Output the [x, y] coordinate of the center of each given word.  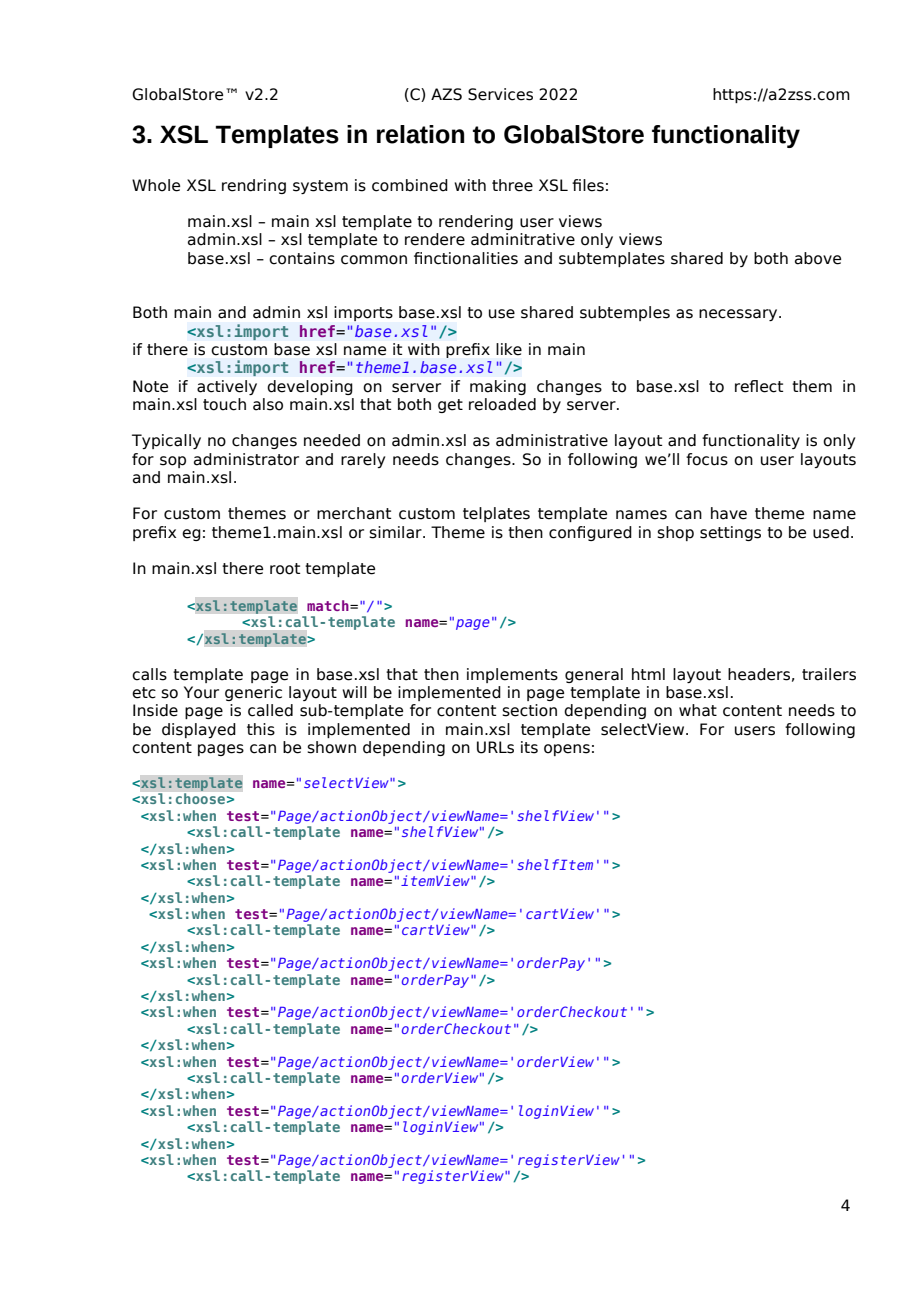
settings [730, 533]
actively [227, 387]
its [529, 747]
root [285, 569]
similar [396, 532]
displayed [199, 730]
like [509, 349]
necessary [739, 315]
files [588, 185]
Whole [156, 185]
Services [500, 94]
